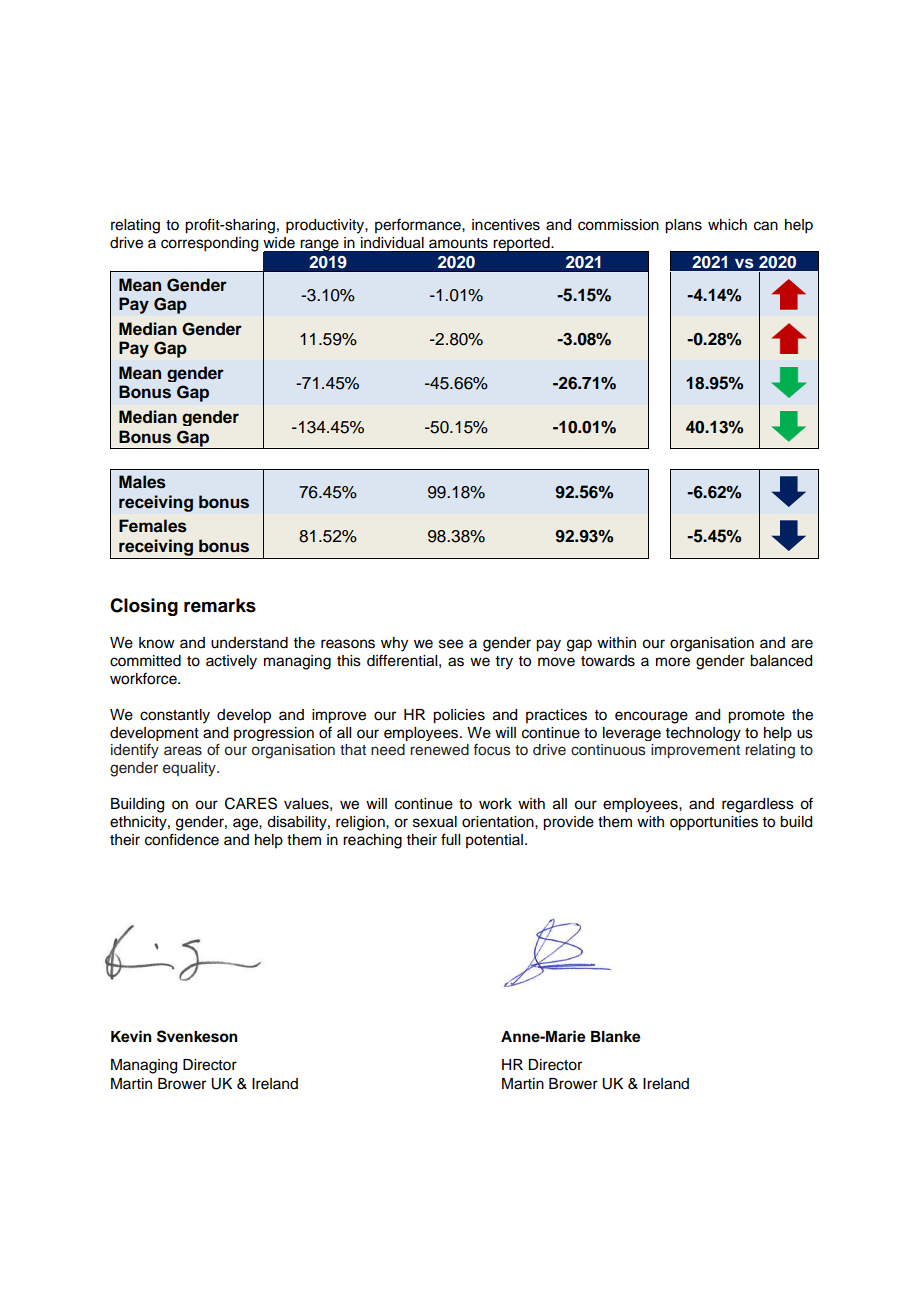 This image has width=924, height=1308. I want to click on full, so click(450, 839).
